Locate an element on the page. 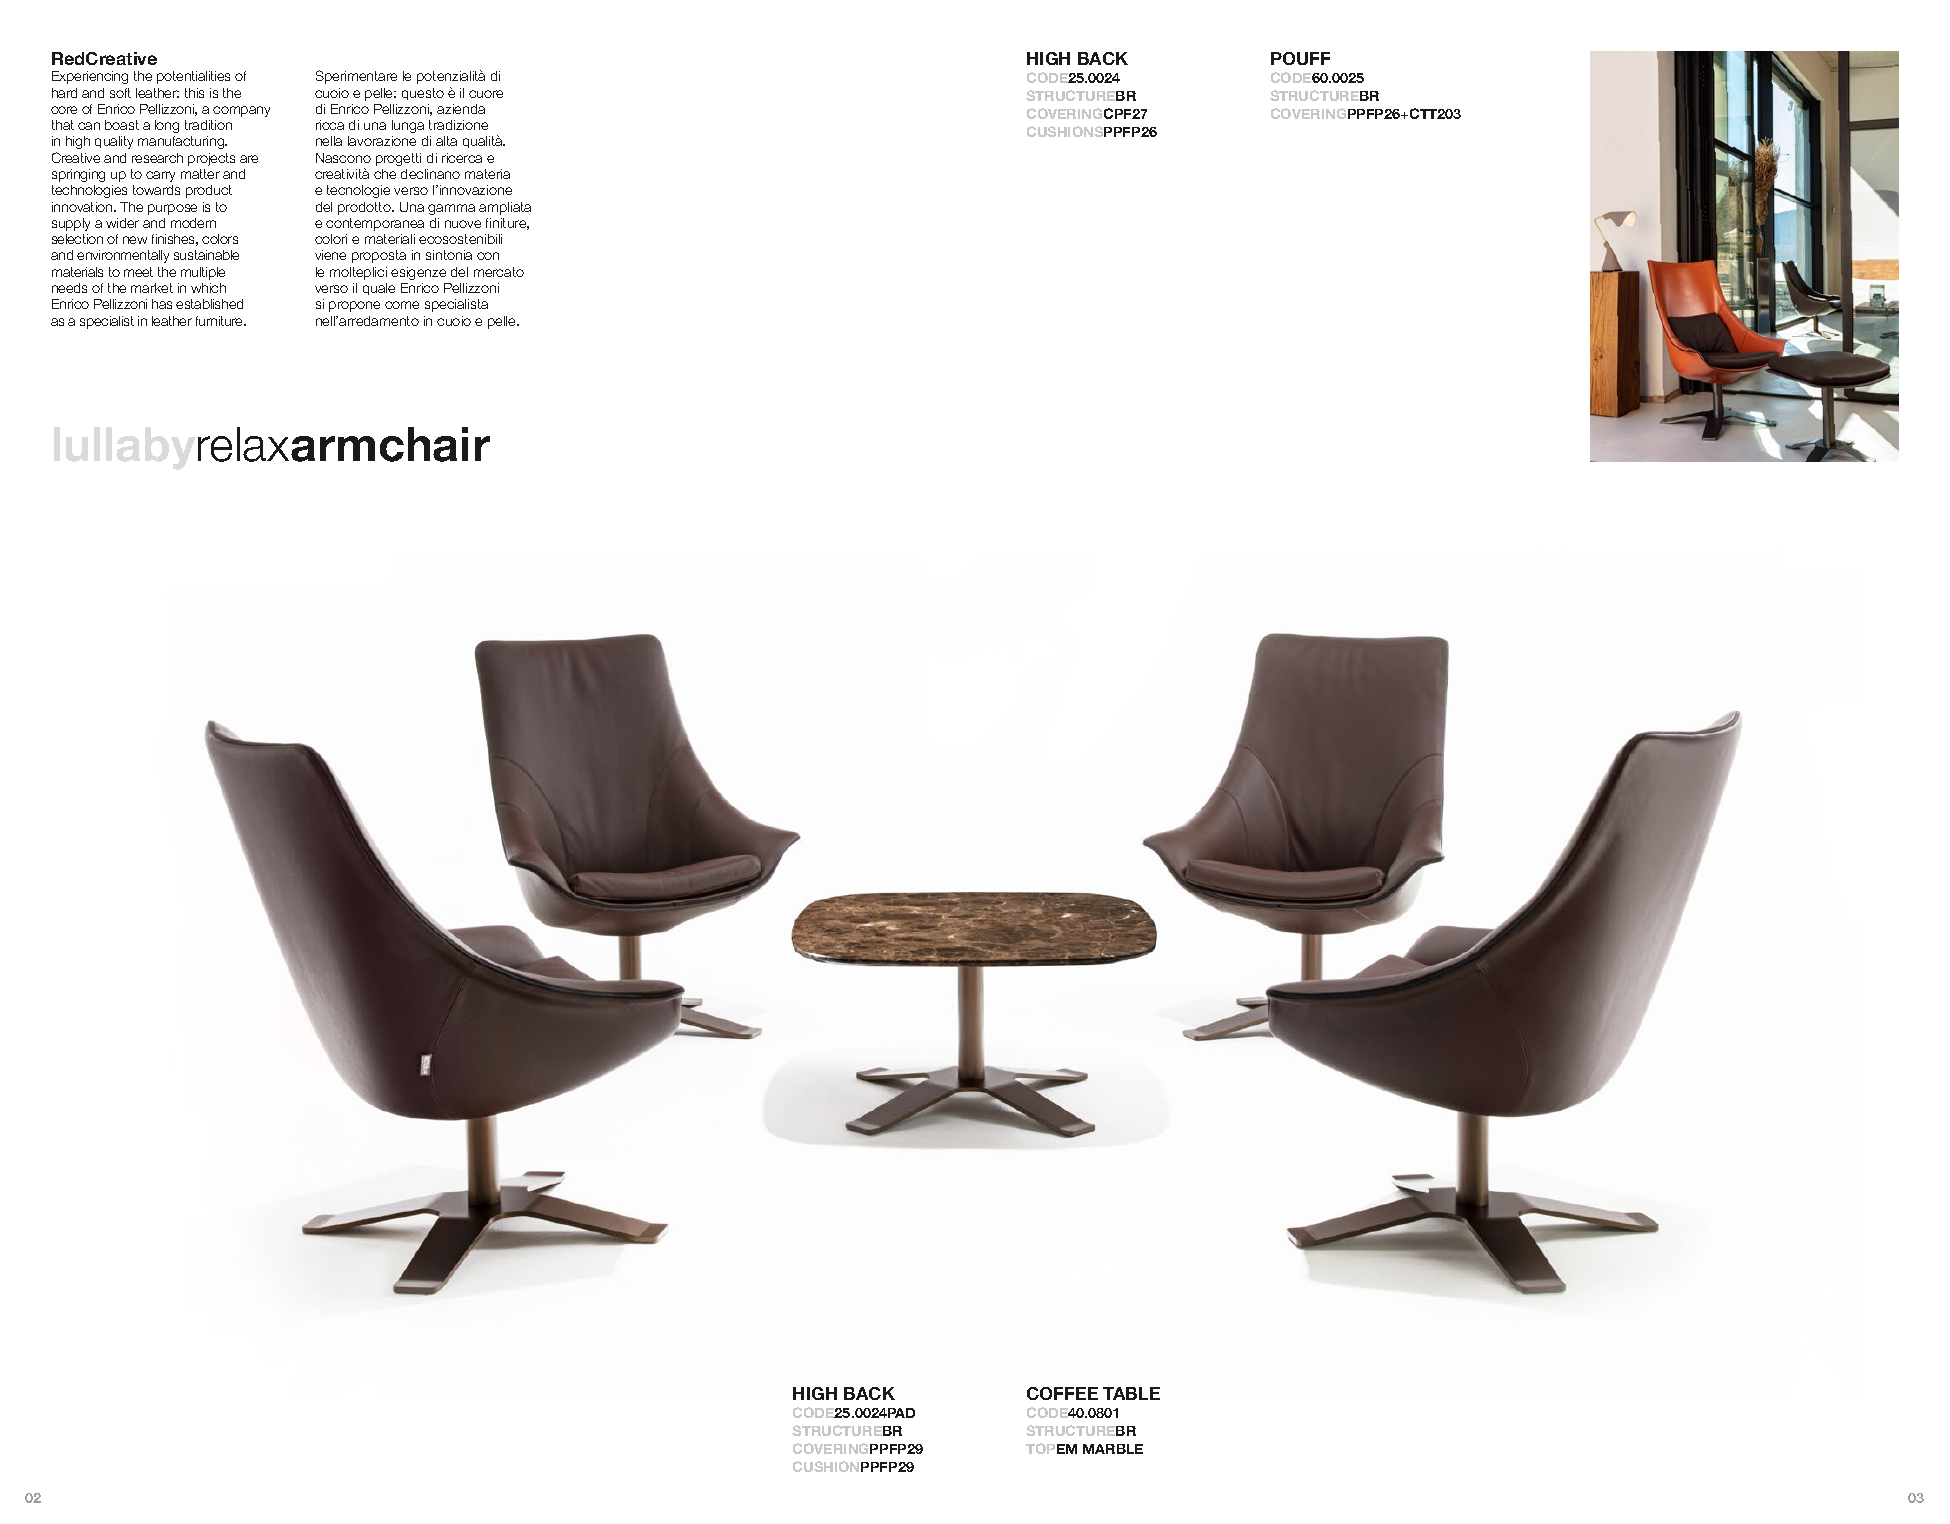  alta is located at coordinates (446, 141).
